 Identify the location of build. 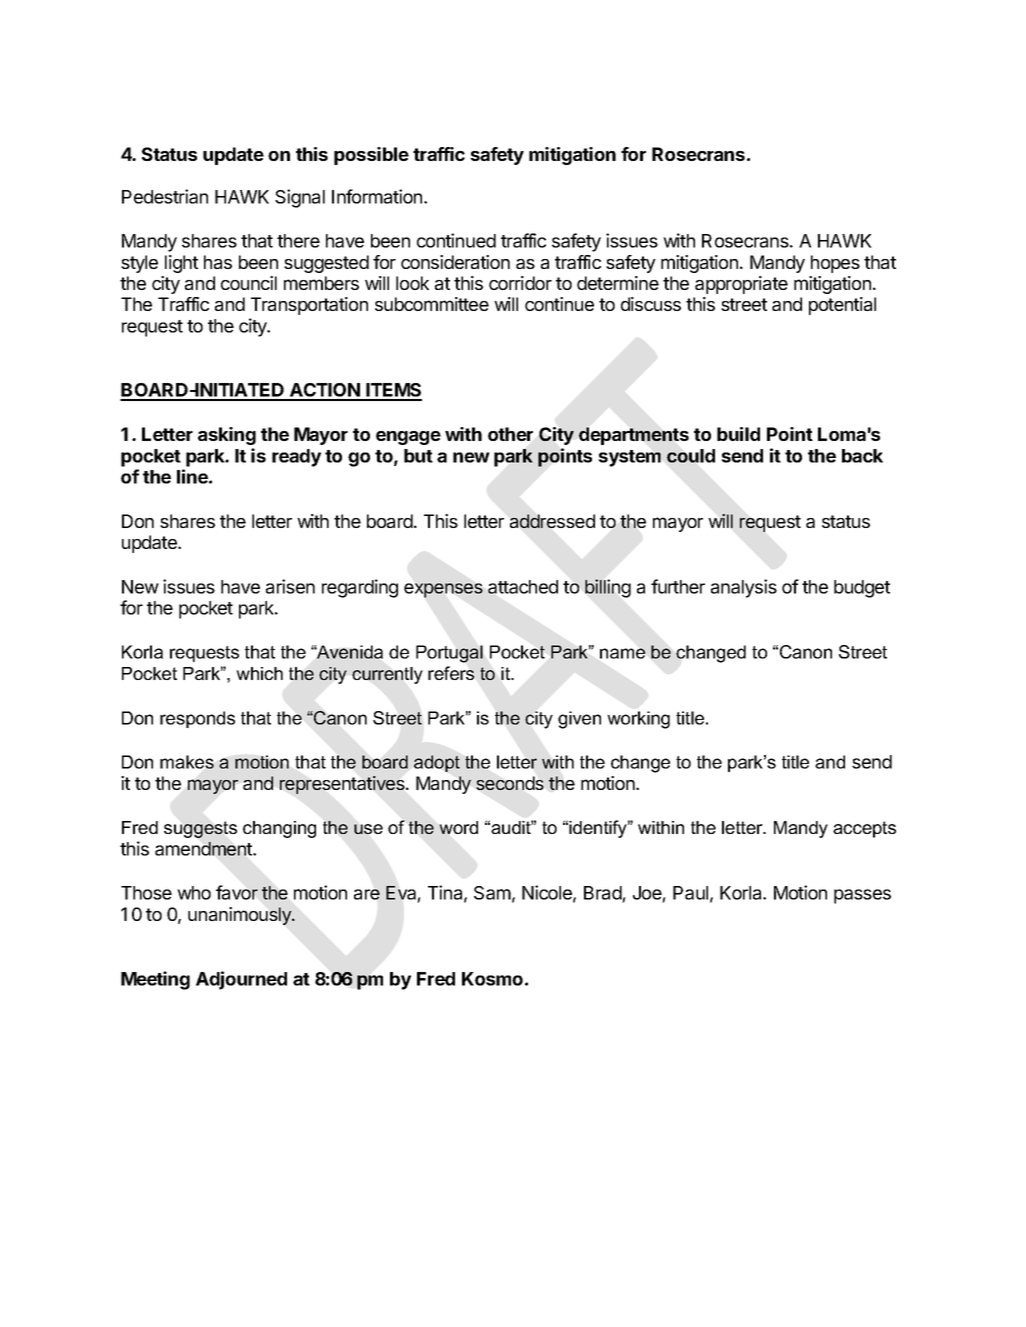
(738, 434).
